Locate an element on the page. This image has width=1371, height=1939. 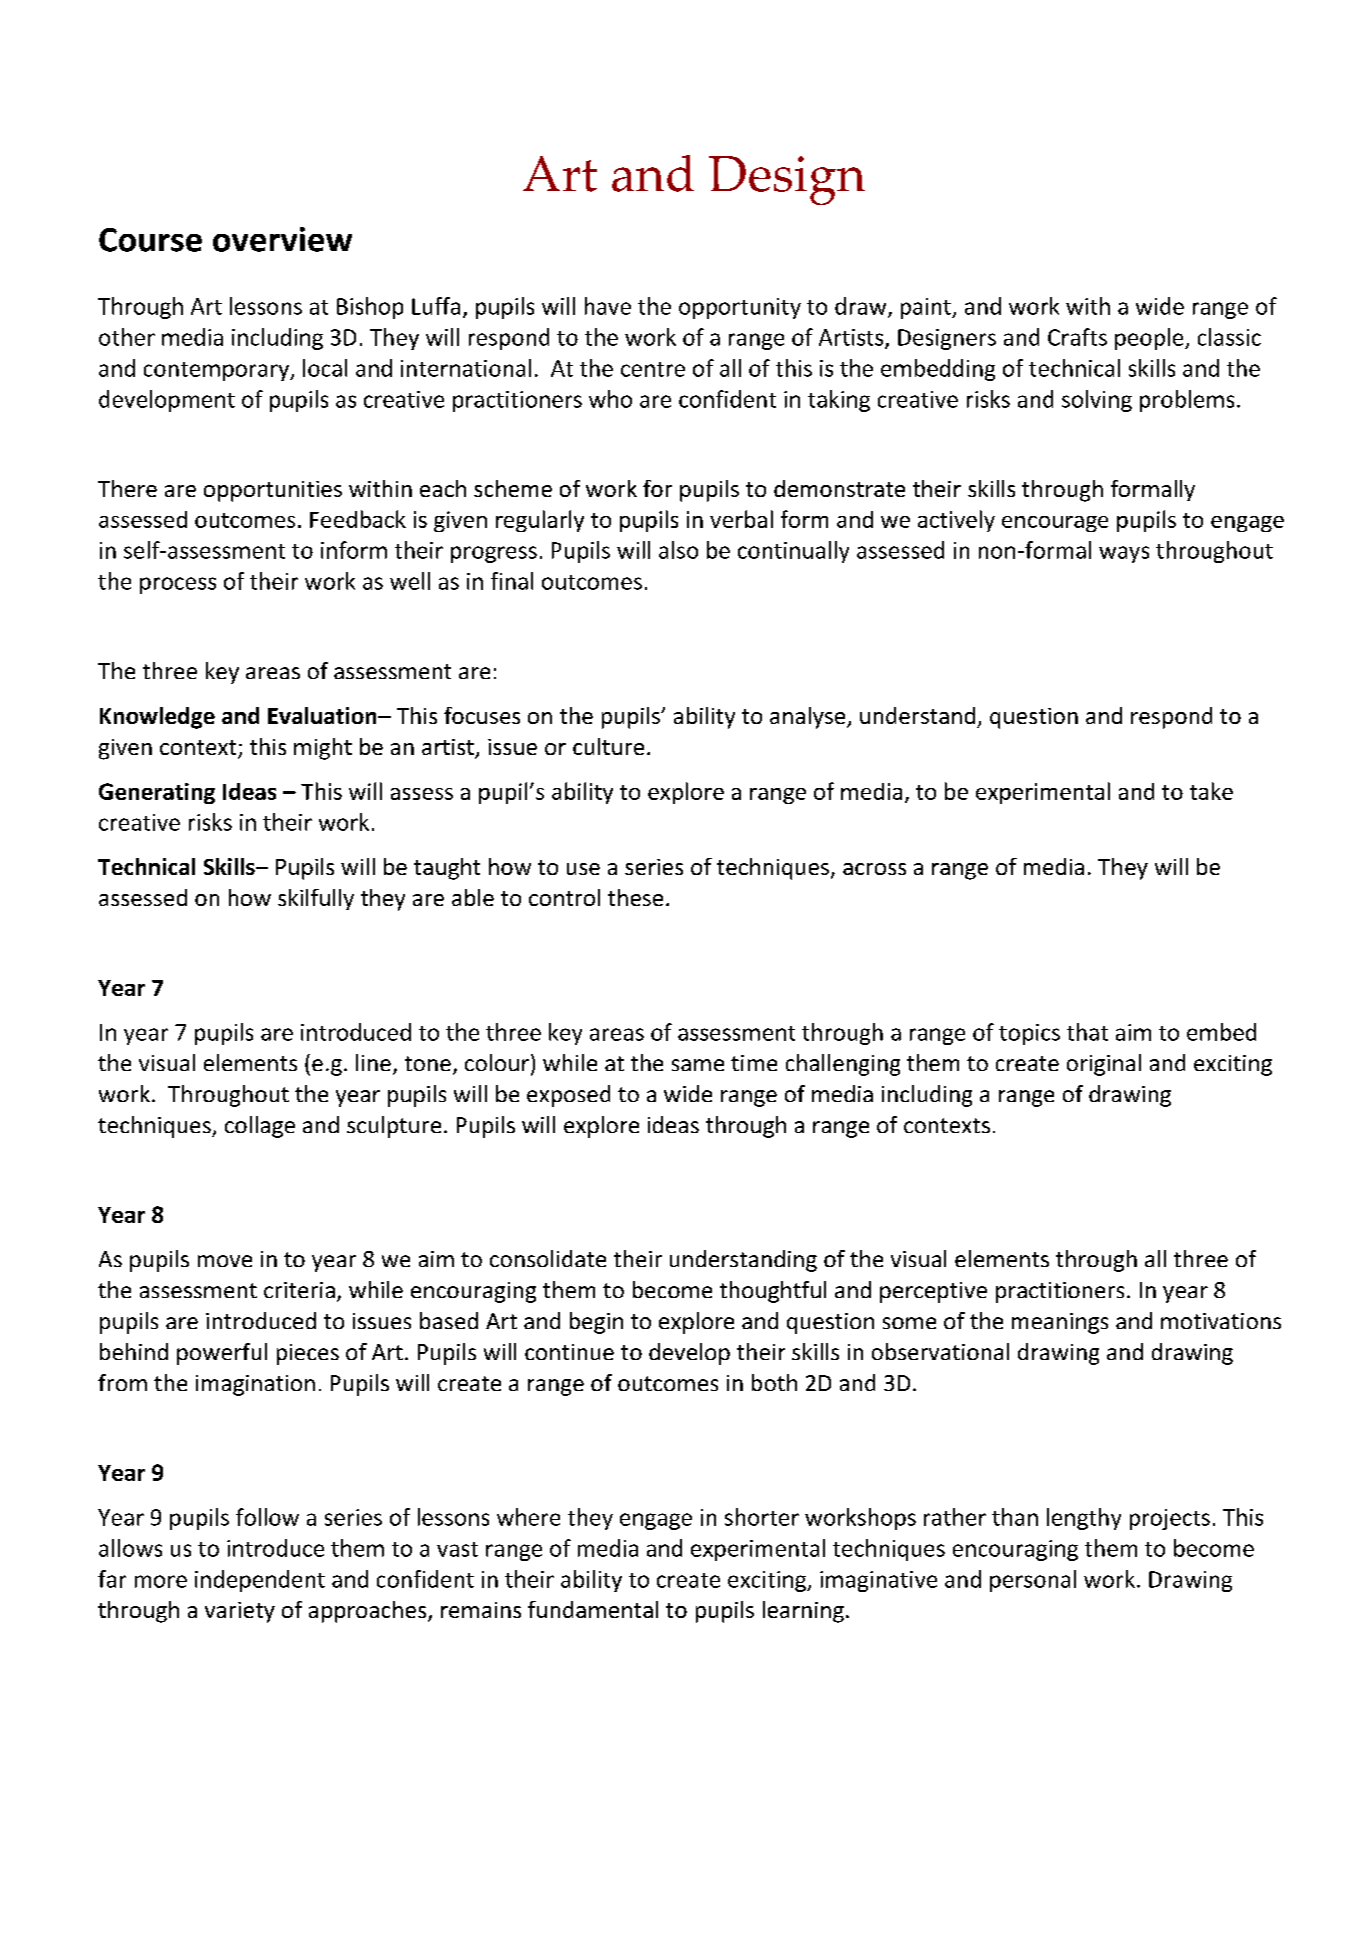
these is located at coordinates (635, 897).
